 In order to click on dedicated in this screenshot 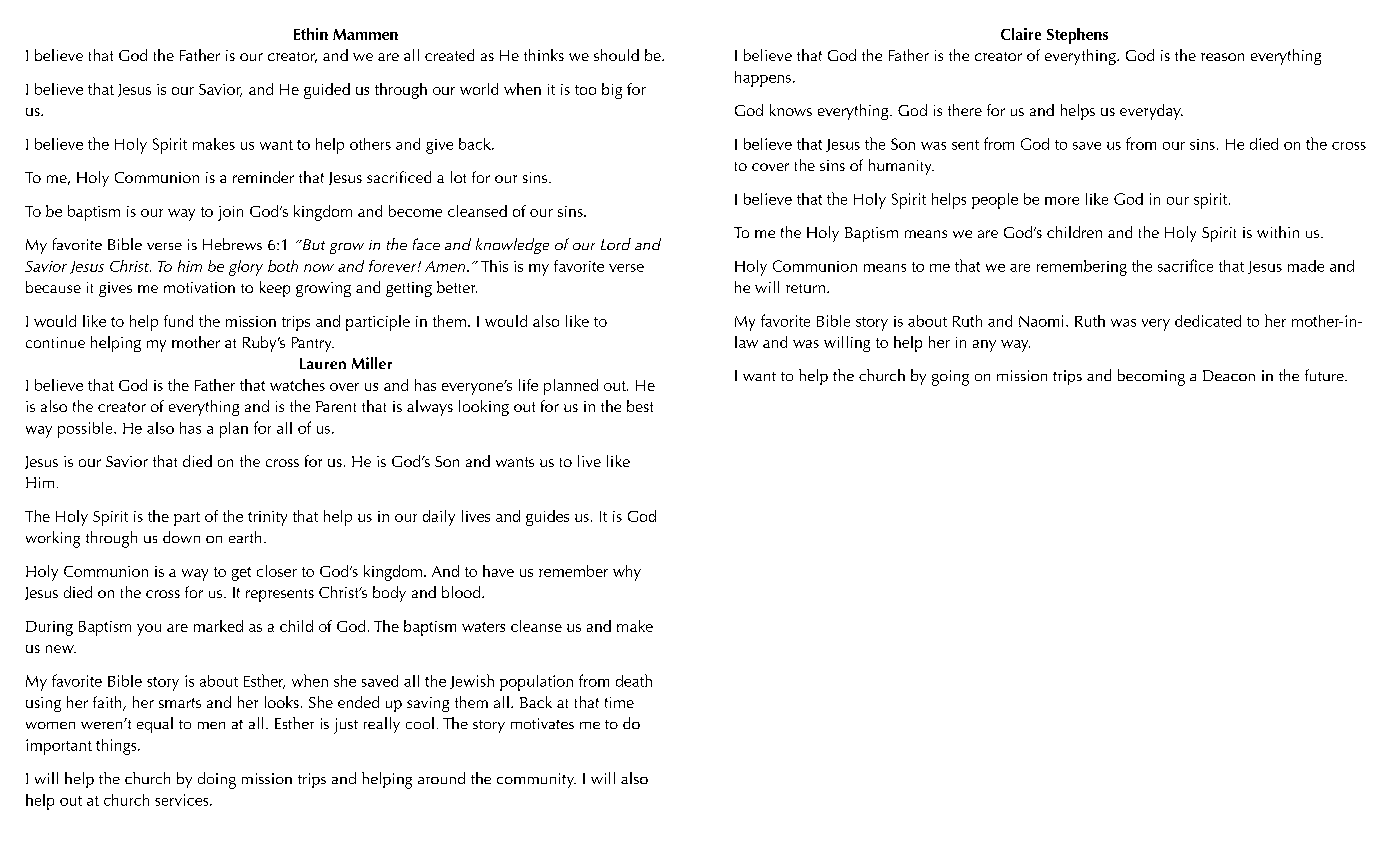, I will do `click(1208, 321)`.
